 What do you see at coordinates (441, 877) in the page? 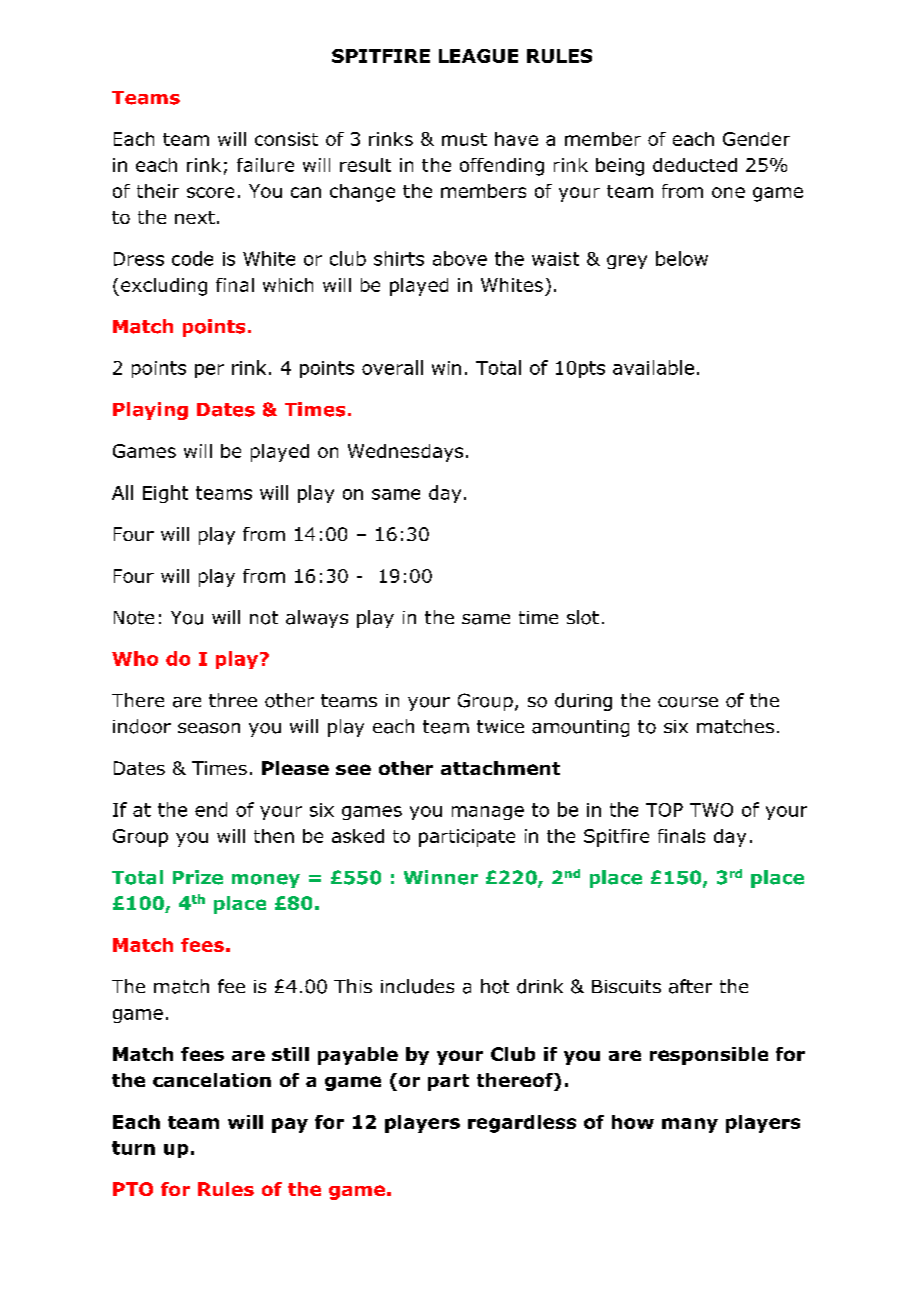
I see `Winner` at bounding box center [441, 877].
